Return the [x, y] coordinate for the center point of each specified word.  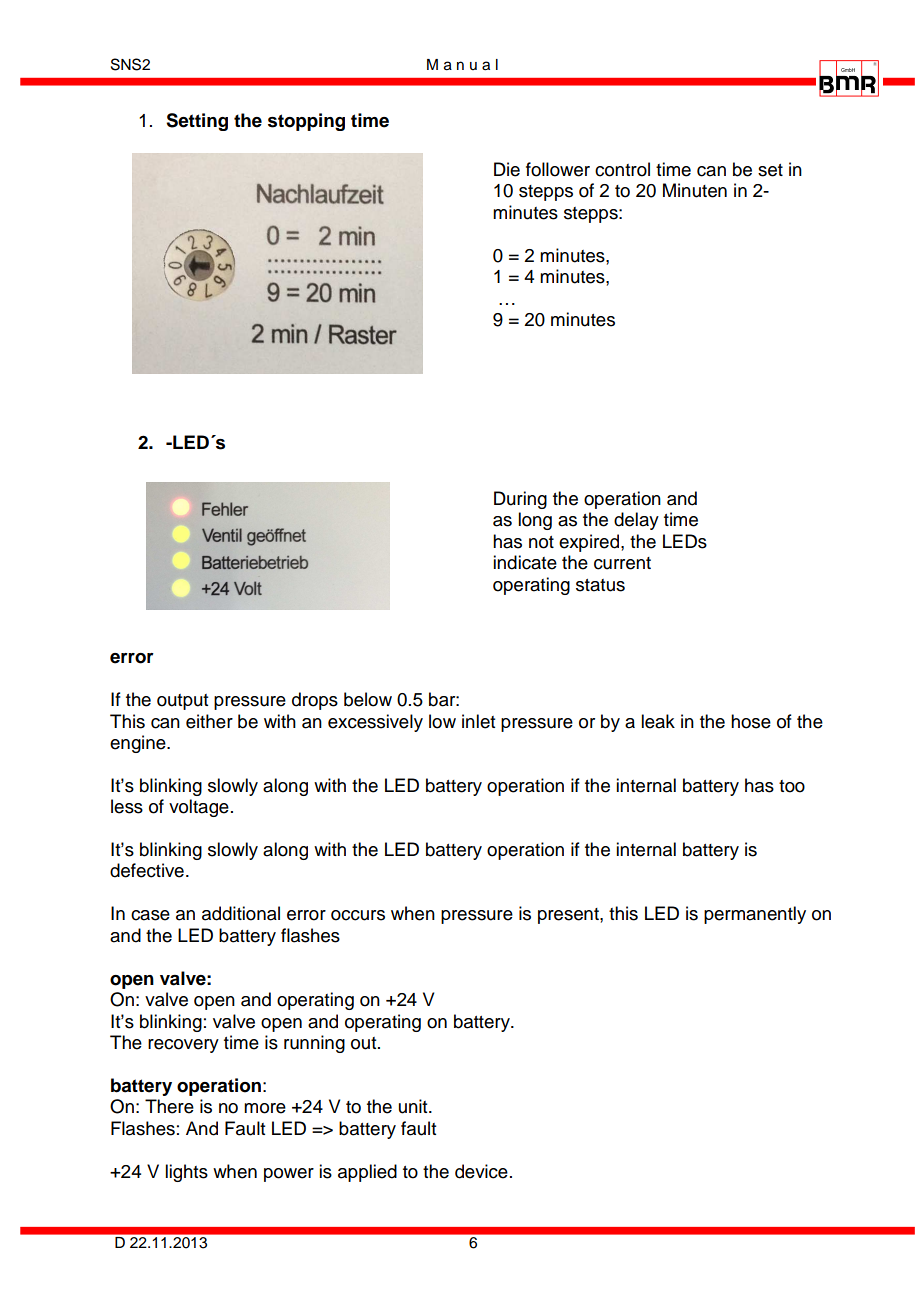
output [182, 702]
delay [636, 521]
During [520, 500]
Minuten [695, 190]
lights [186, 1173]
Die [507, 169]
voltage [199, 808]
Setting [197, 122]
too [792, 786]
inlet [478, 721]
